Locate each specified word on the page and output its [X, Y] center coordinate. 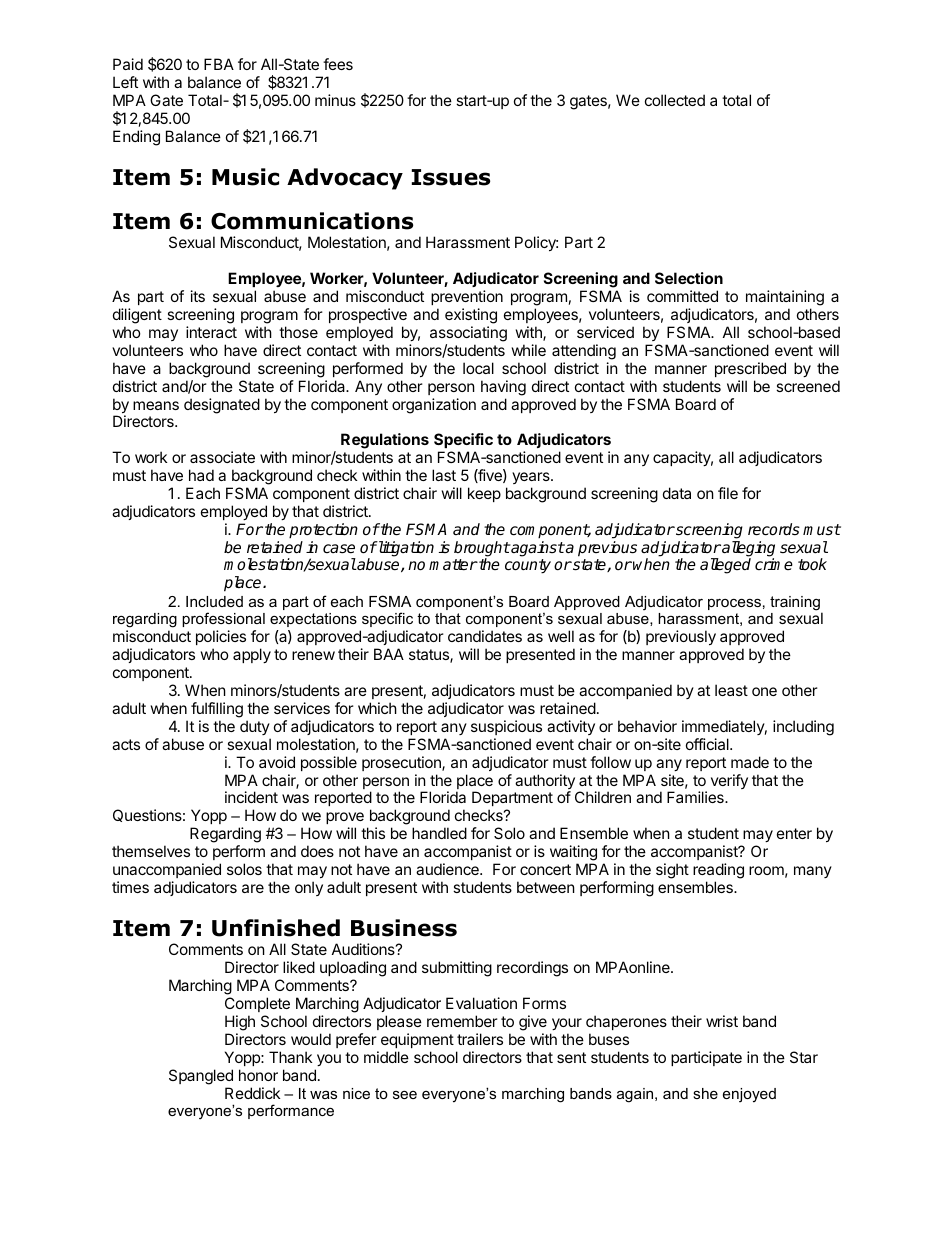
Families [696, 797]
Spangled [201, 1077]
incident [251, 797]
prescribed [750, 369]
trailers [480, 1039]
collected [675, 100]
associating [468, 334]
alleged [725, 566]
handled [439, 833]
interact [211, 332]
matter [453, 565]
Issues [451, 177]
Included [214, 601]
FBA [219, 64]
